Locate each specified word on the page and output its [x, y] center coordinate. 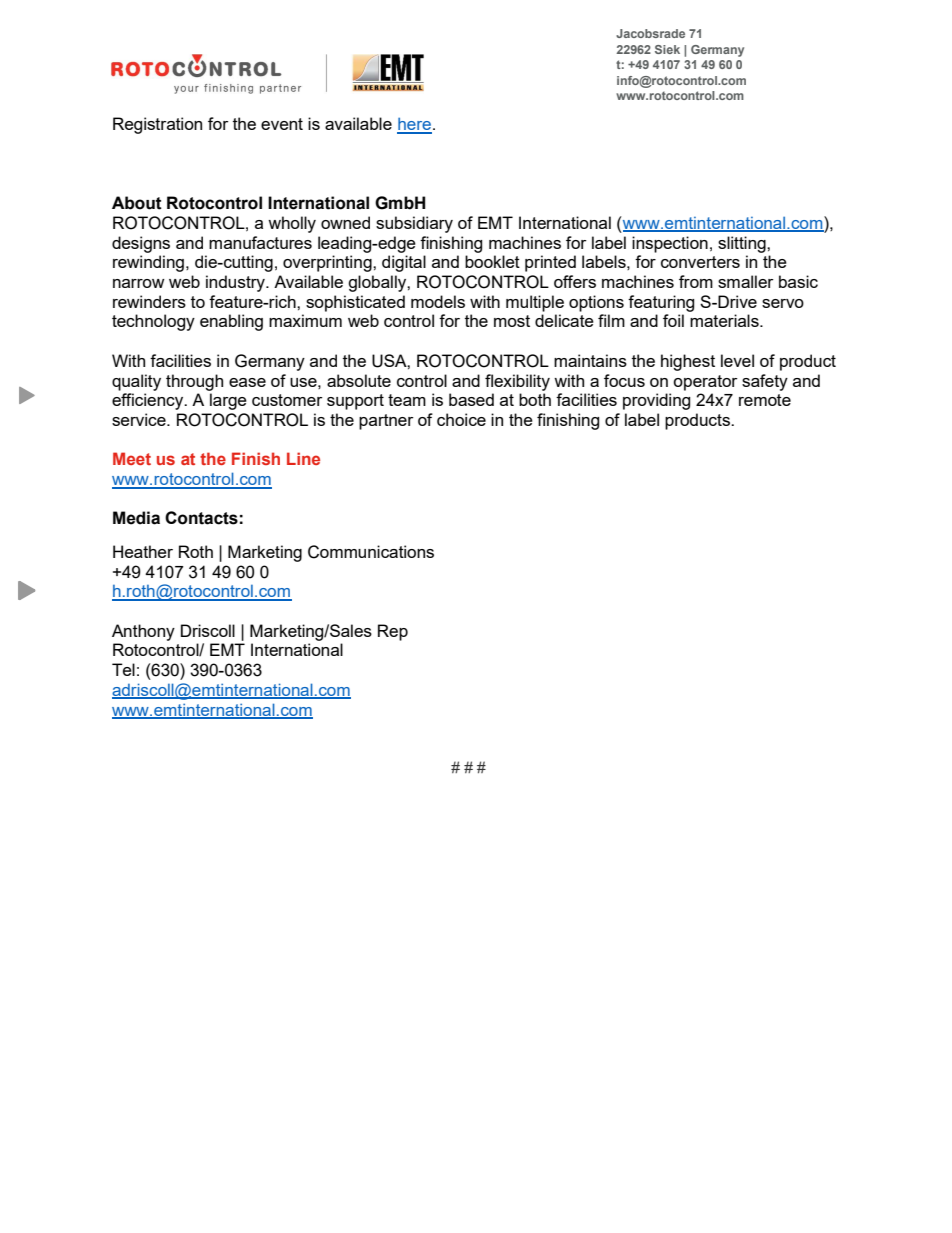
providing [656, 401]
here [414, 125]
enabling [231, 322]
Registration [157, 125]
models [438, 301]
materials [725, 320]
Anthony [143, 632]
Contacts [201, 518]
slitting [743, 244]
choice [461, 419]
